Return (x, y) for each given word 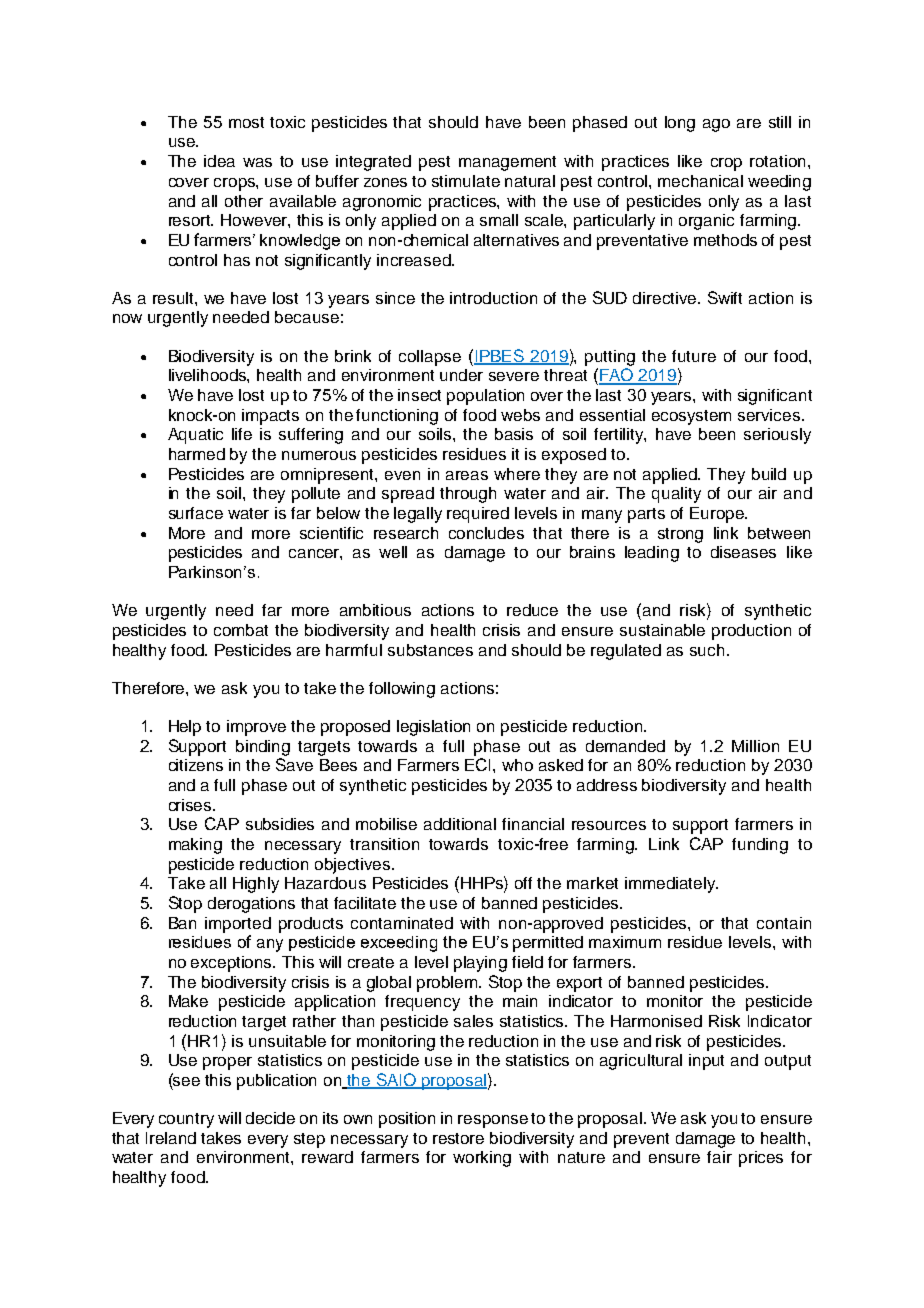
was (257, 162)
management (507, 163)
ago (716, 125)
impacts (270, 417)
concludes (486, 533)
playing (480, 964)
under (461, 375)
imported (238, 925)
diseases (743, 552)
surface (196, 513)
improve (256, 728)
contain (784, 923)
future (694, 356)
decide (270, 1118)
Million (755, 746)
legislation (433, 728)
